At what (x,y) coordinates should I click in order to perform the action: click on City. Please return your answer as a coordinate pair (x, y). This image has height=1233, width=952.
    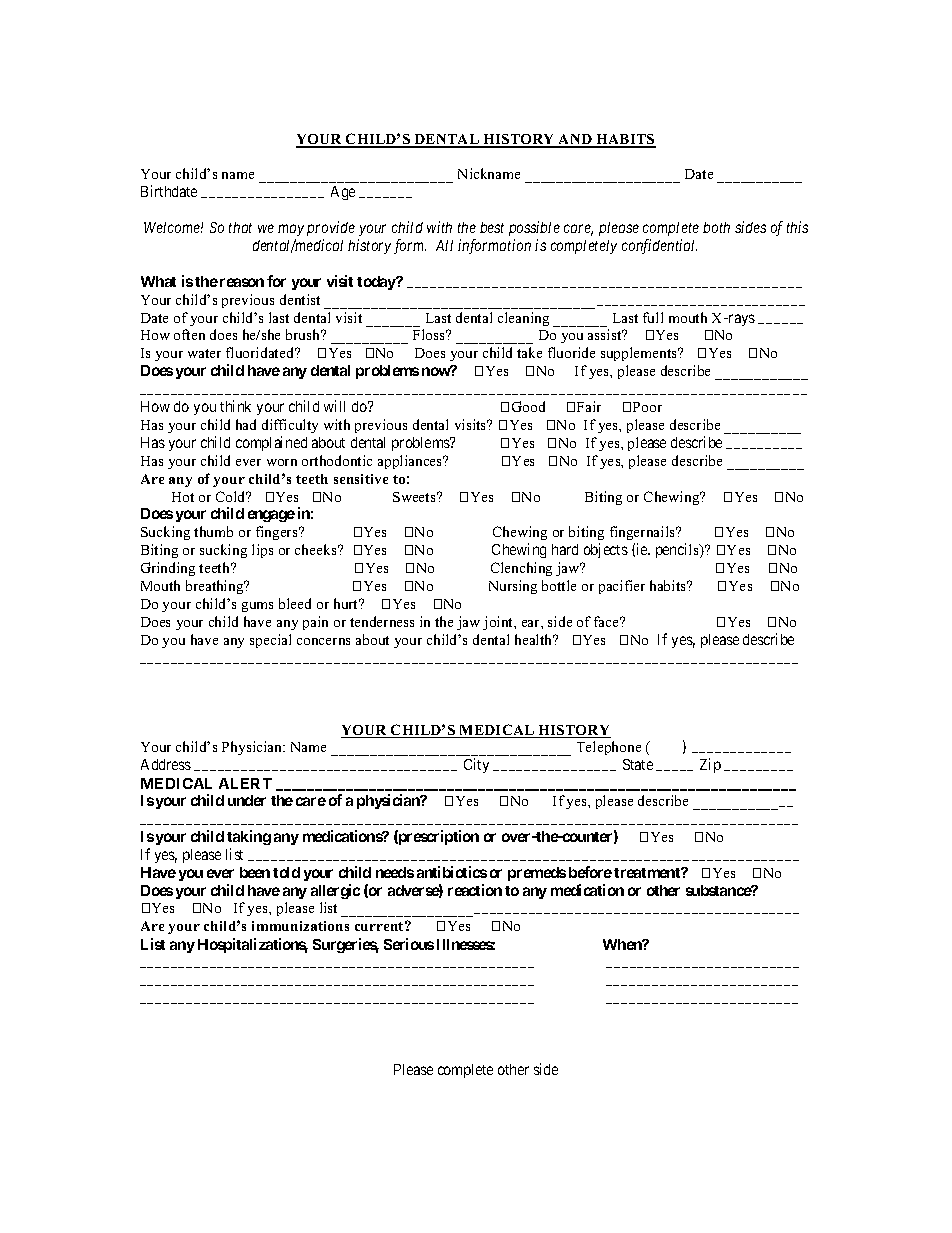
    Looking at the image, I should click on (476, 765).
